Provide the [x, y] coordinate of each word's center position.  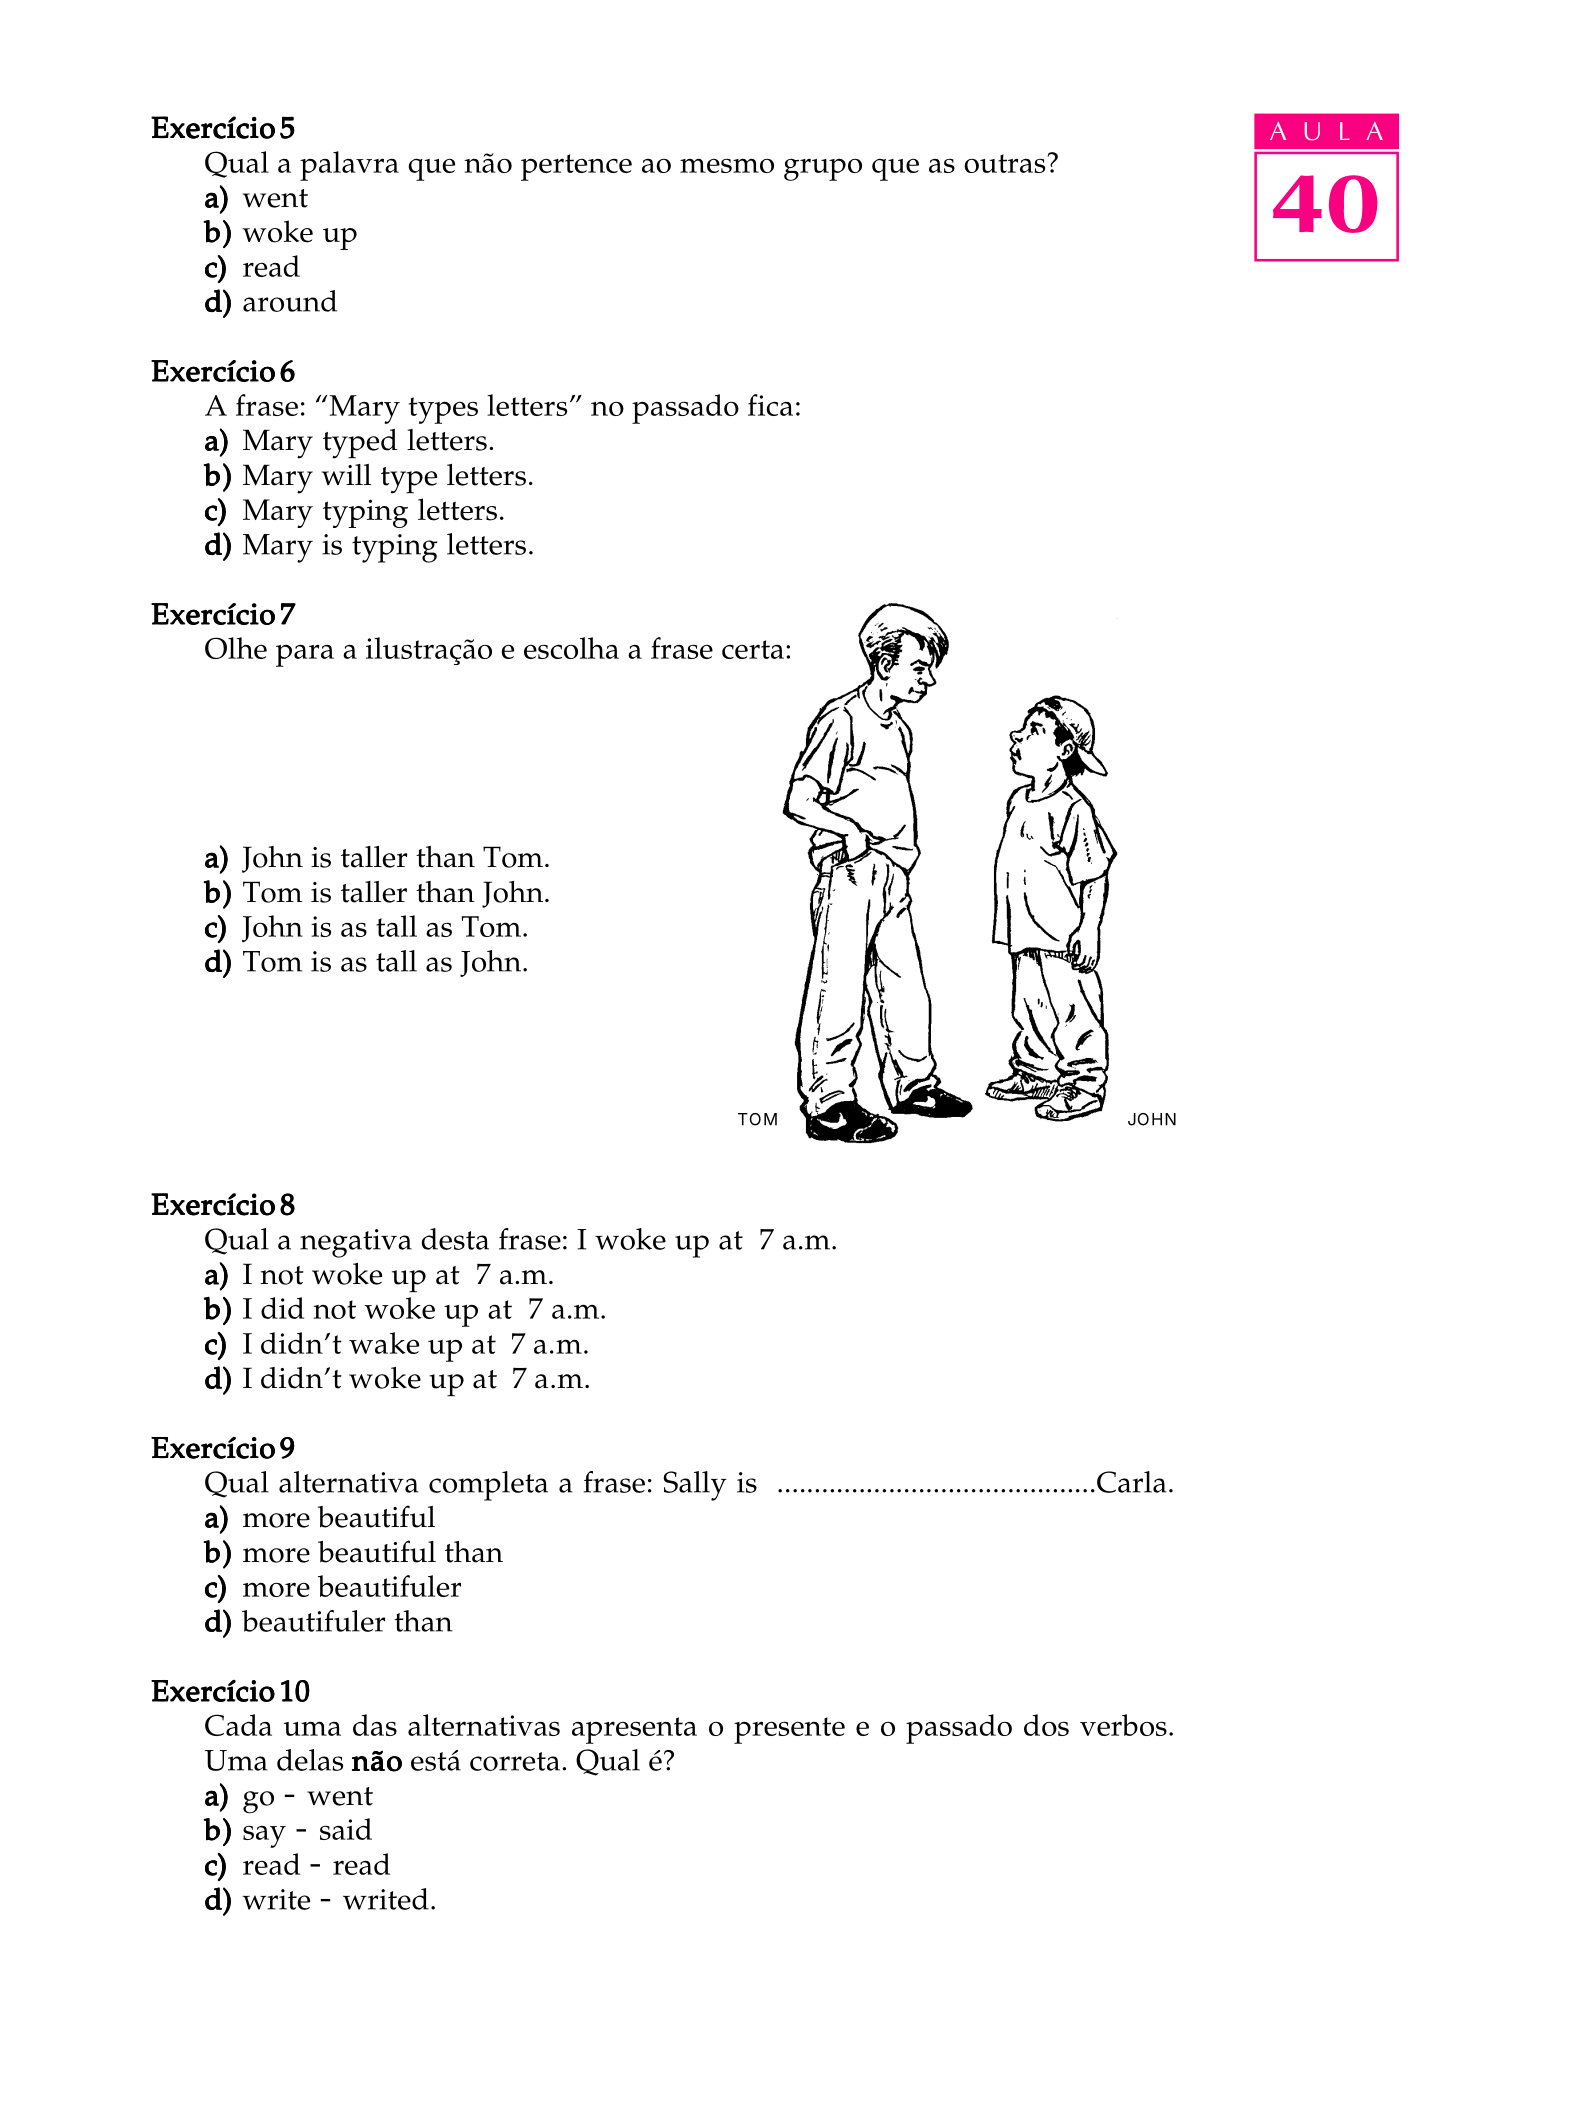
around [290, 301]
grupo [823, 169]
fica [770, 405]
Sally [695, 1486]
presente [789, 1730]
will [346, 474]
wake [384, 1343]
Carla [1131, 1482]
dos [1046, 1725]
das [375, 1725]
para [305, 655]
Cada [238, 1725]
